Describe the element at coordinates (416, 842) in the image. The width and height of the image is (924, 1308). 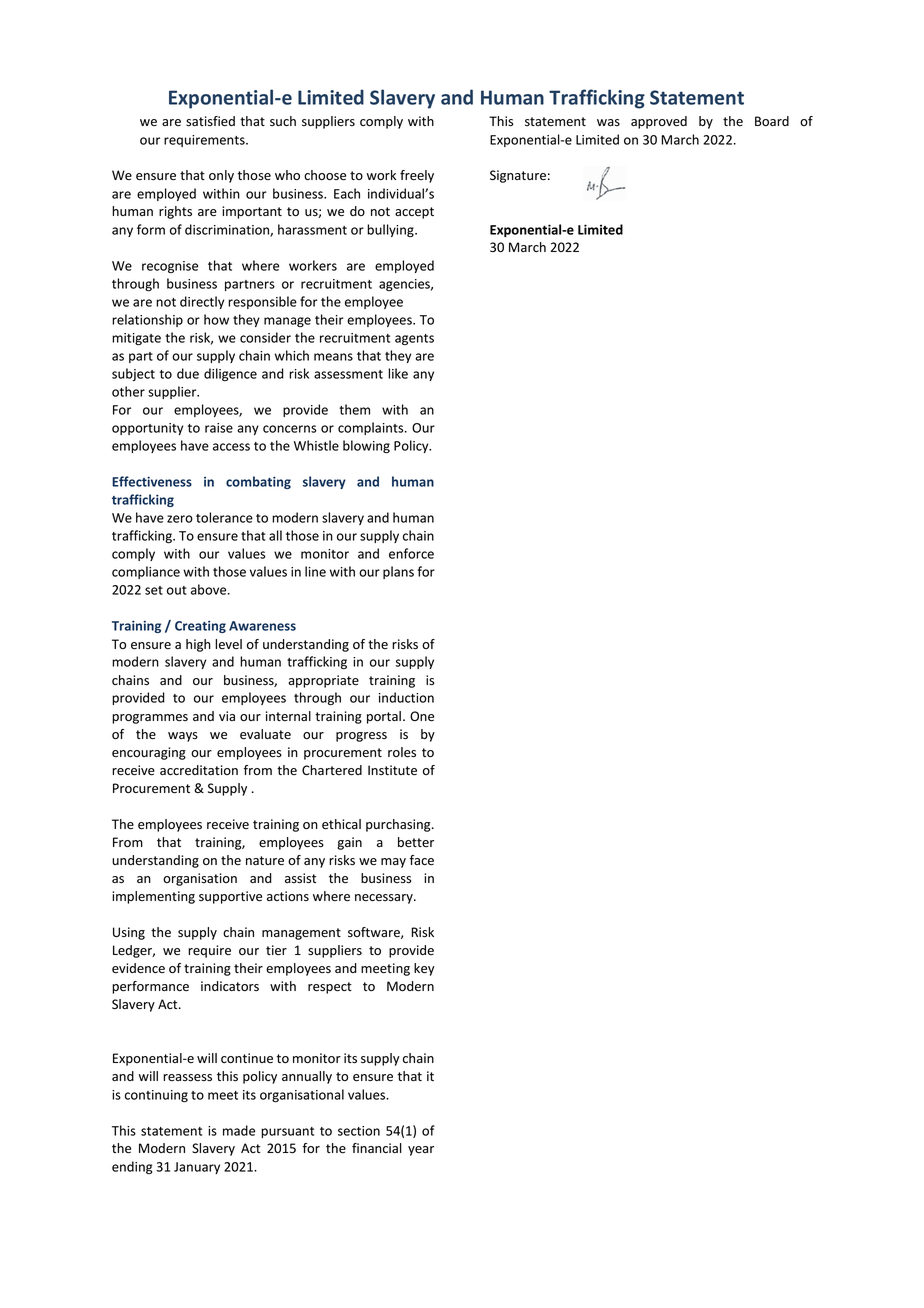
I see `better` at that location.
